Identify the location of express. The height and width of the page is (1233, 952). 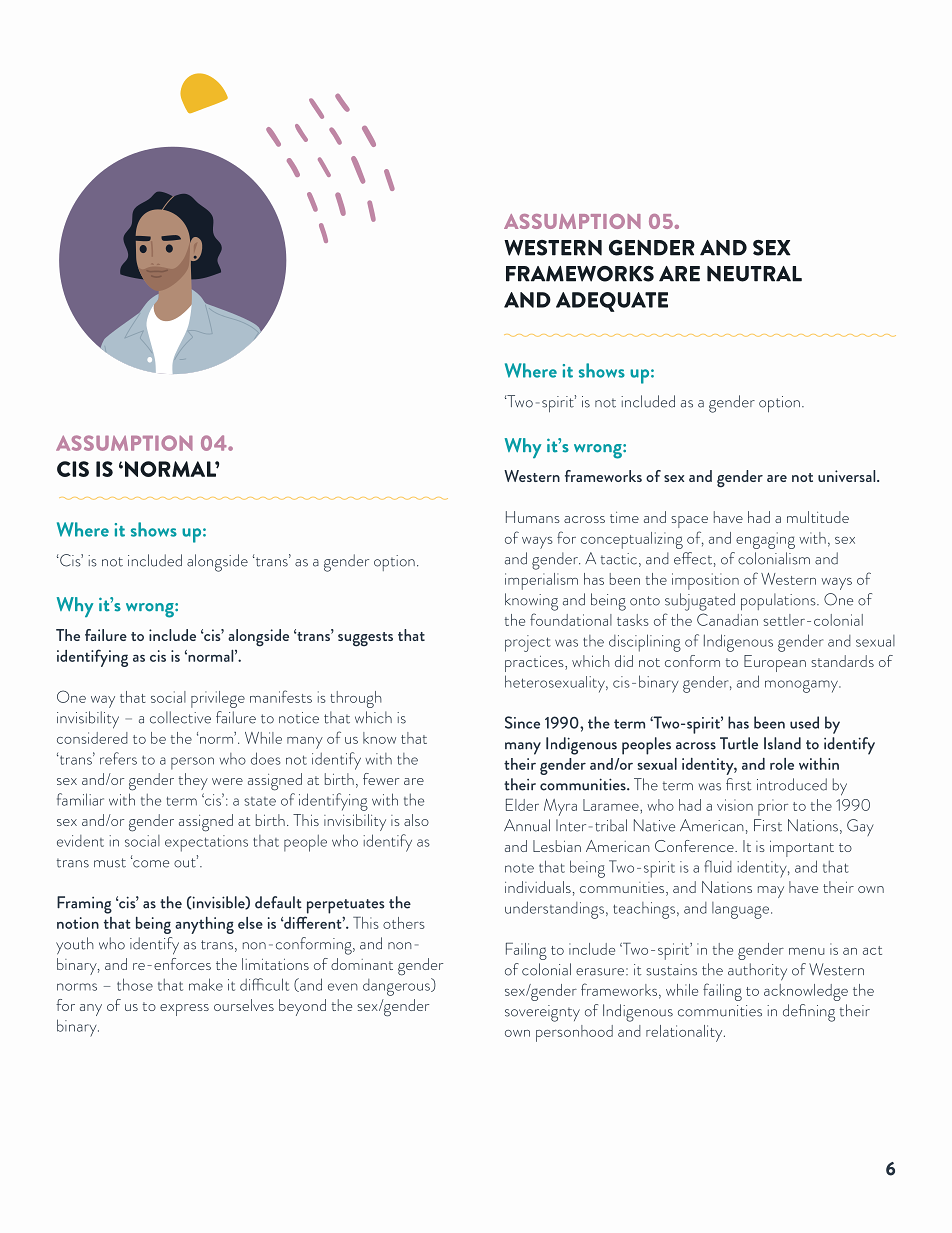
(184, 1010).
